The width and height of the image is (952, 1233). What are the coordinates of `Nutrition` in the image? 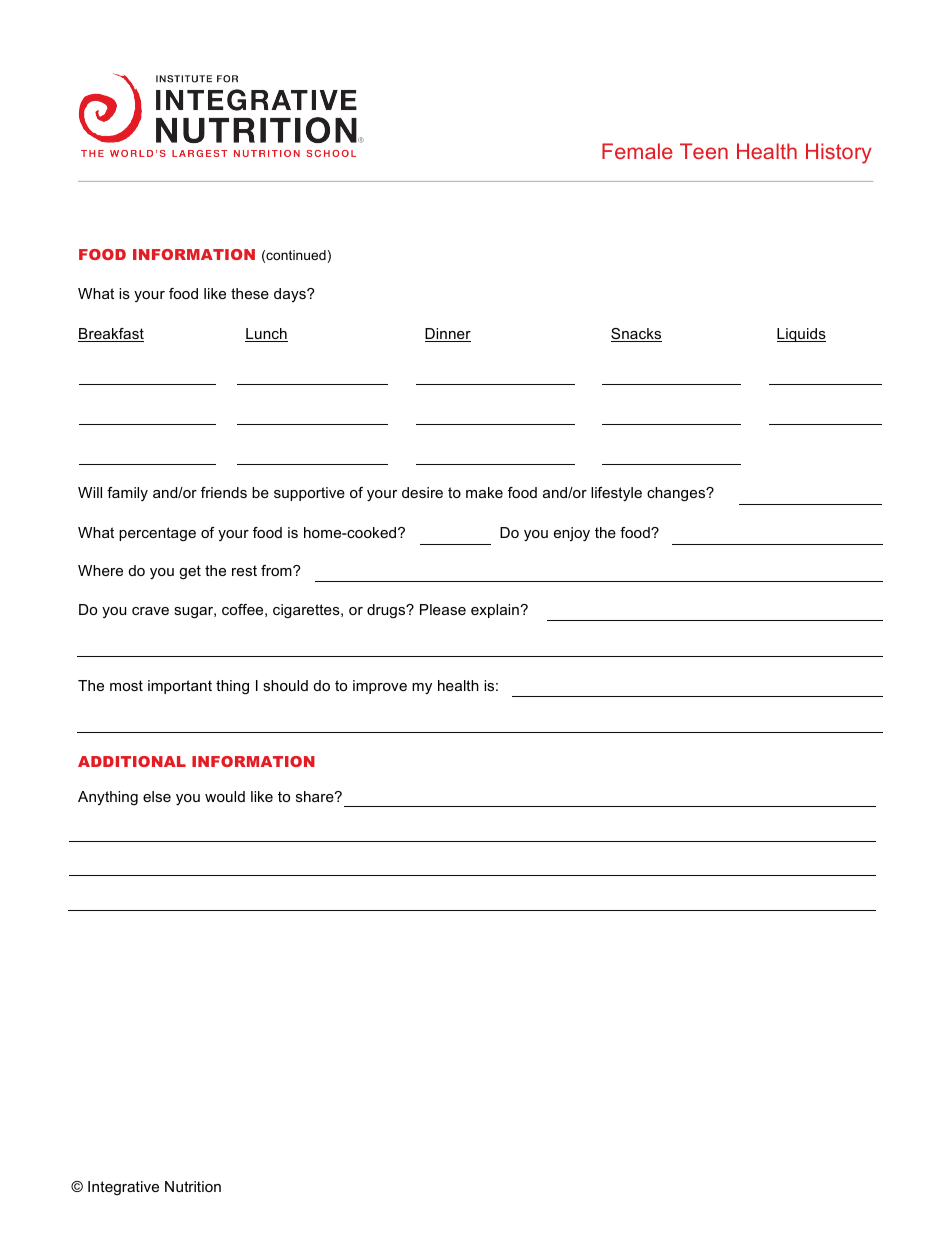 It's located at (193, 1186).
